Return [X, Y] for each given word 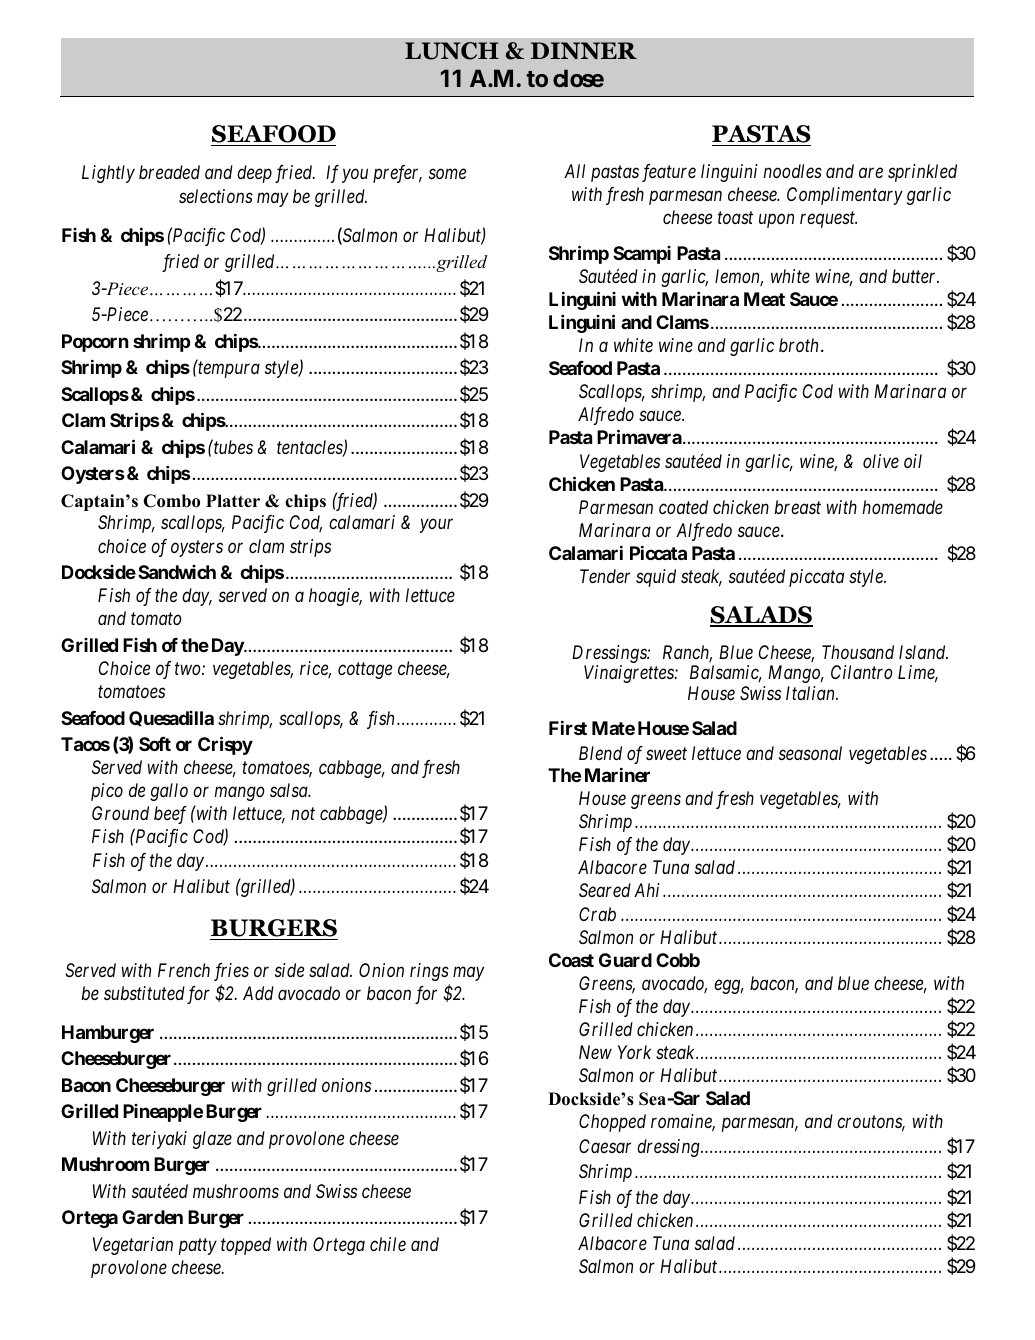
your [436, 526]
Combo [171, 501]
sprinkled [922, 173]
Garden [152, 1217]
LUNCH [452, 51]
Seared [605, 890]
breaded [169, 172]
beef [170, 815]
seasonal [810, 753]
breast [798, 507]
